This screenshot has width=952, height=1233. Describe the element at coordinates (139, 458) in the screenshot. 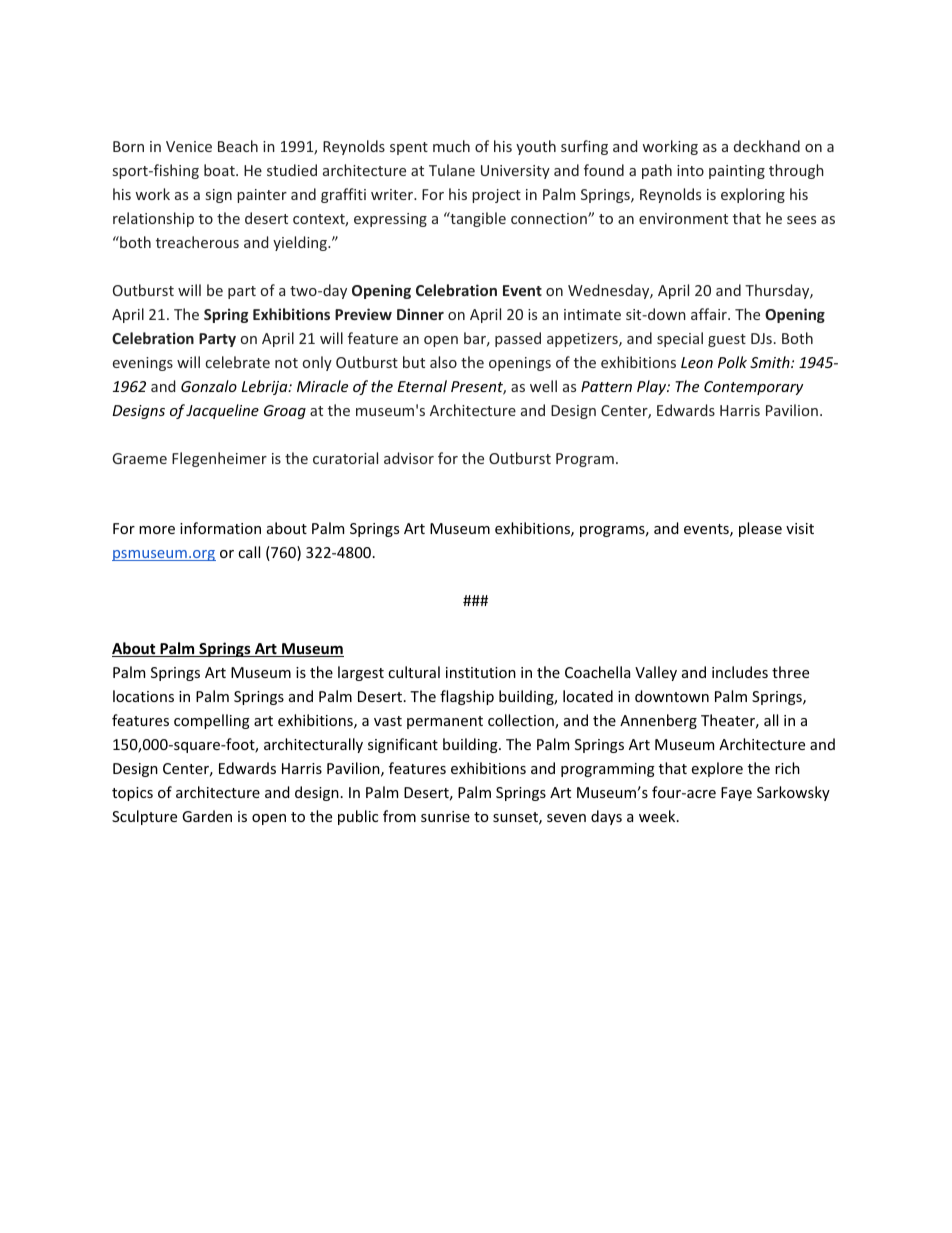

I see `Graeme` at that location.
